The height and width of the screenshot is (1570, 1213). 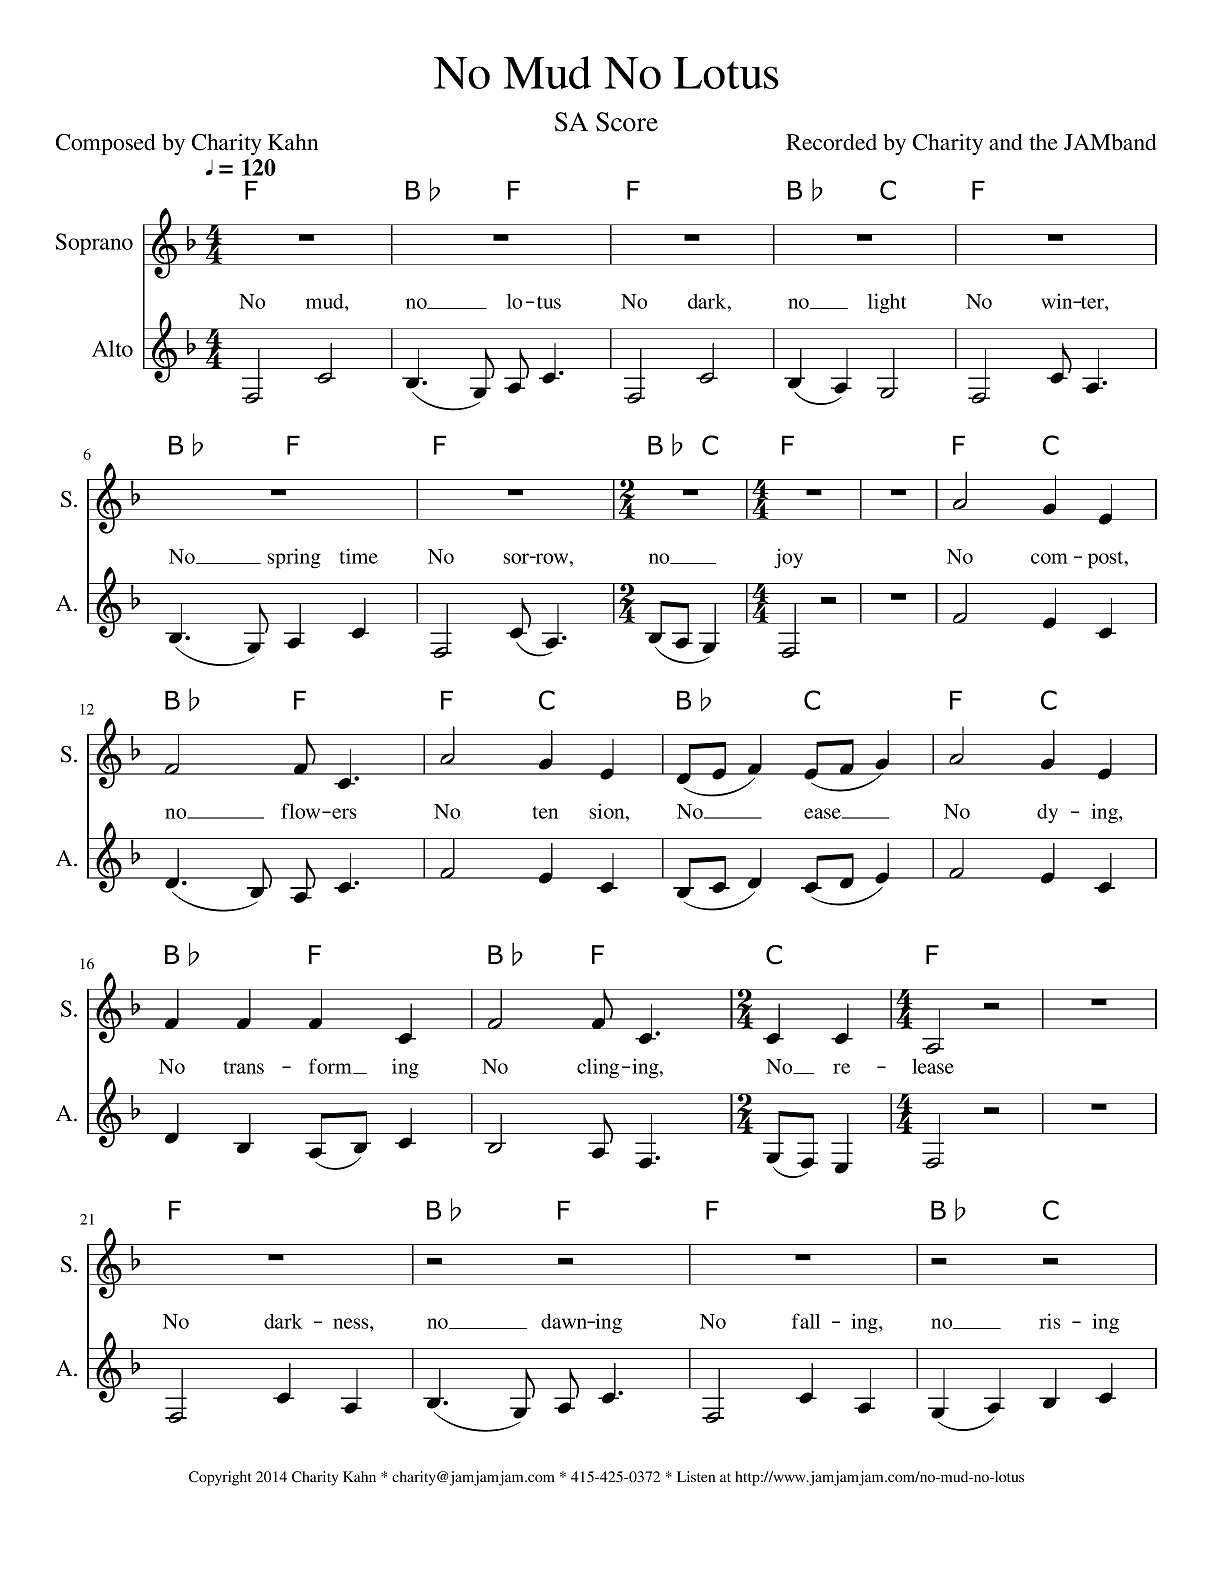 I want to click on dawn, so click(x=565, y=1321).
